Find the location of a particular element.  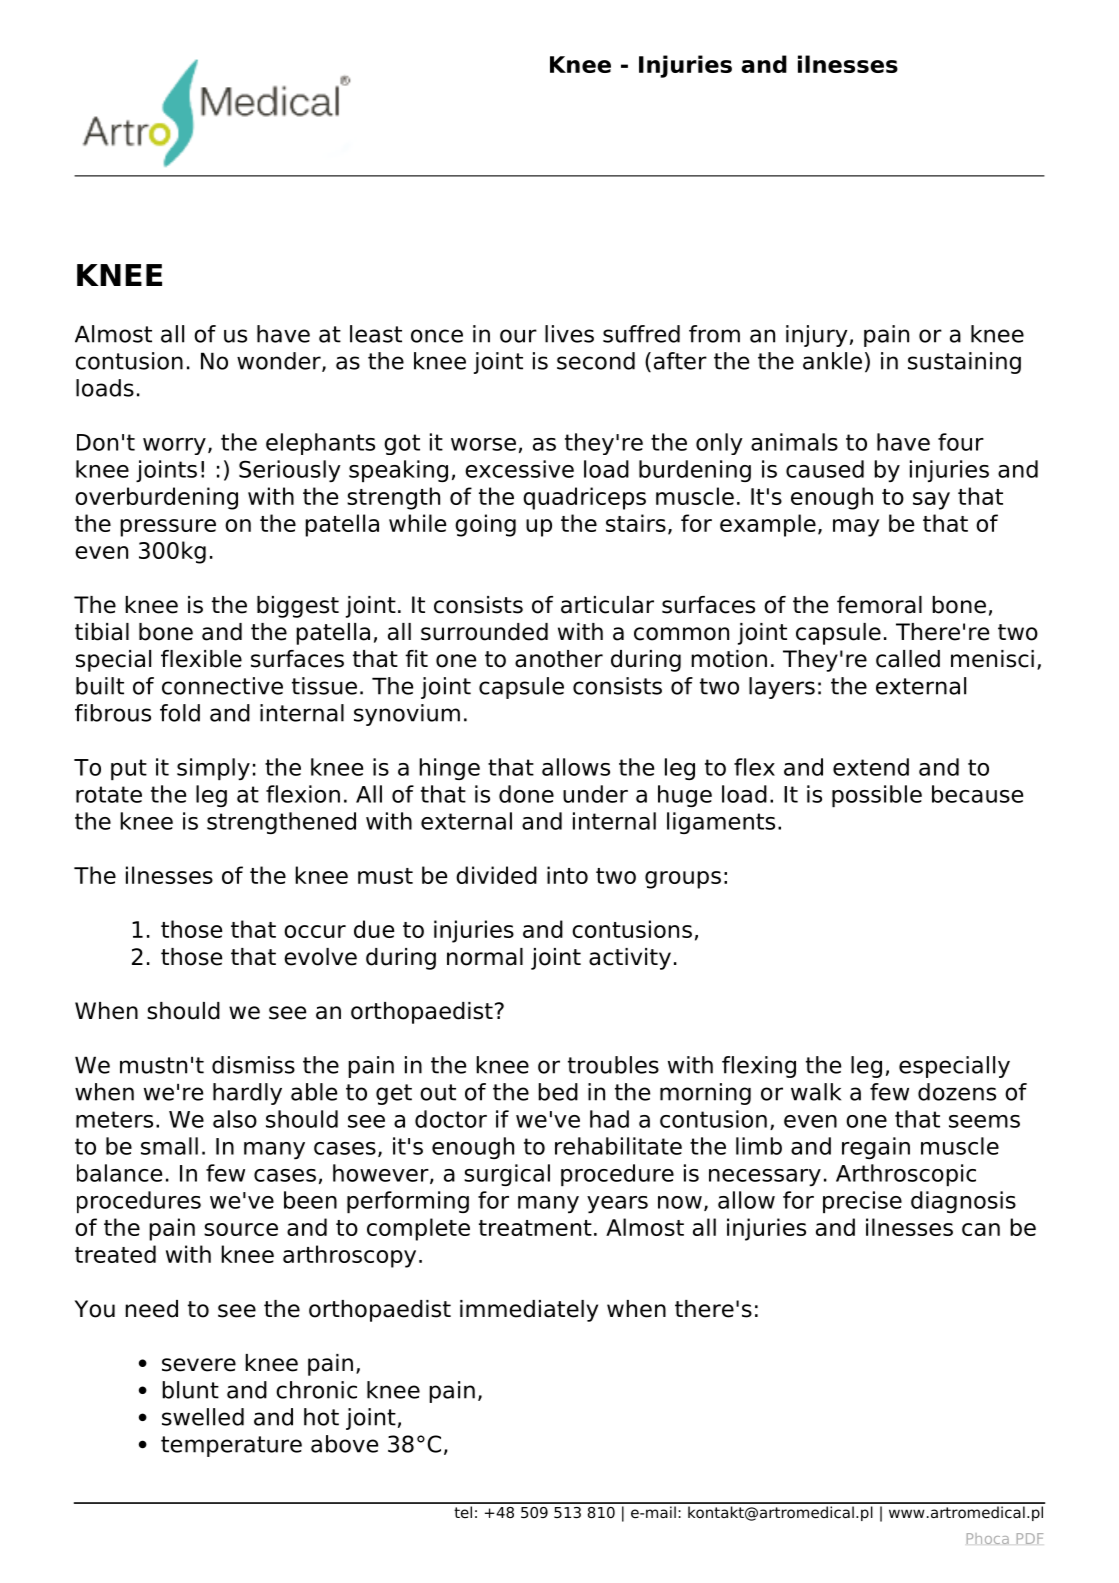

second is located at coordinates (596, 361).
